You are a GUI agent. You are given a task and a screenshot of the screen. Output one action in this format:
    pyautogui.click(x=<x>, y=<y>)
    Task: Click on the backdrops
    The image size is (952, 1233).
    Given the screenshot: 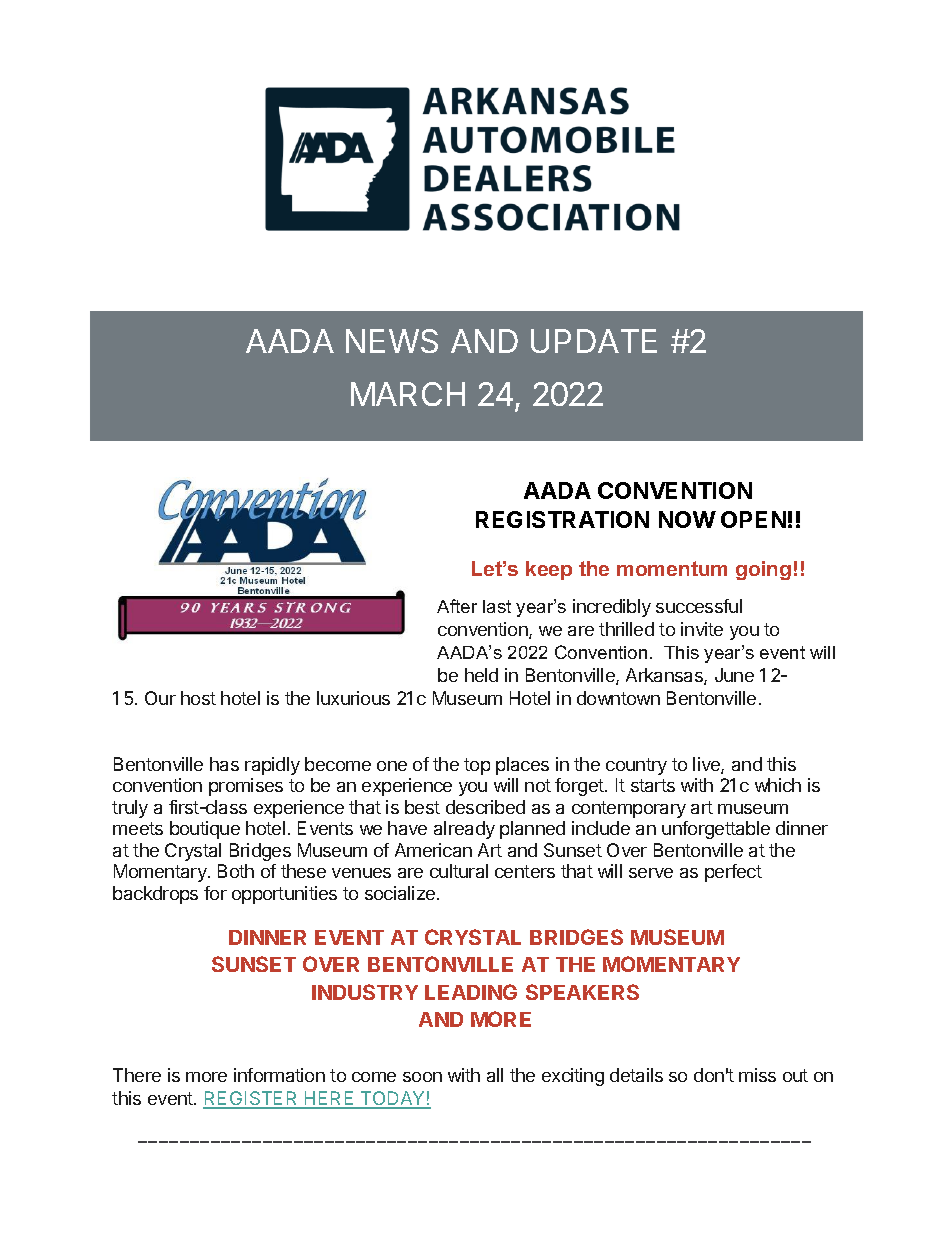 What is the action you would take?
    pyautogui.click(x=155, y=895)
